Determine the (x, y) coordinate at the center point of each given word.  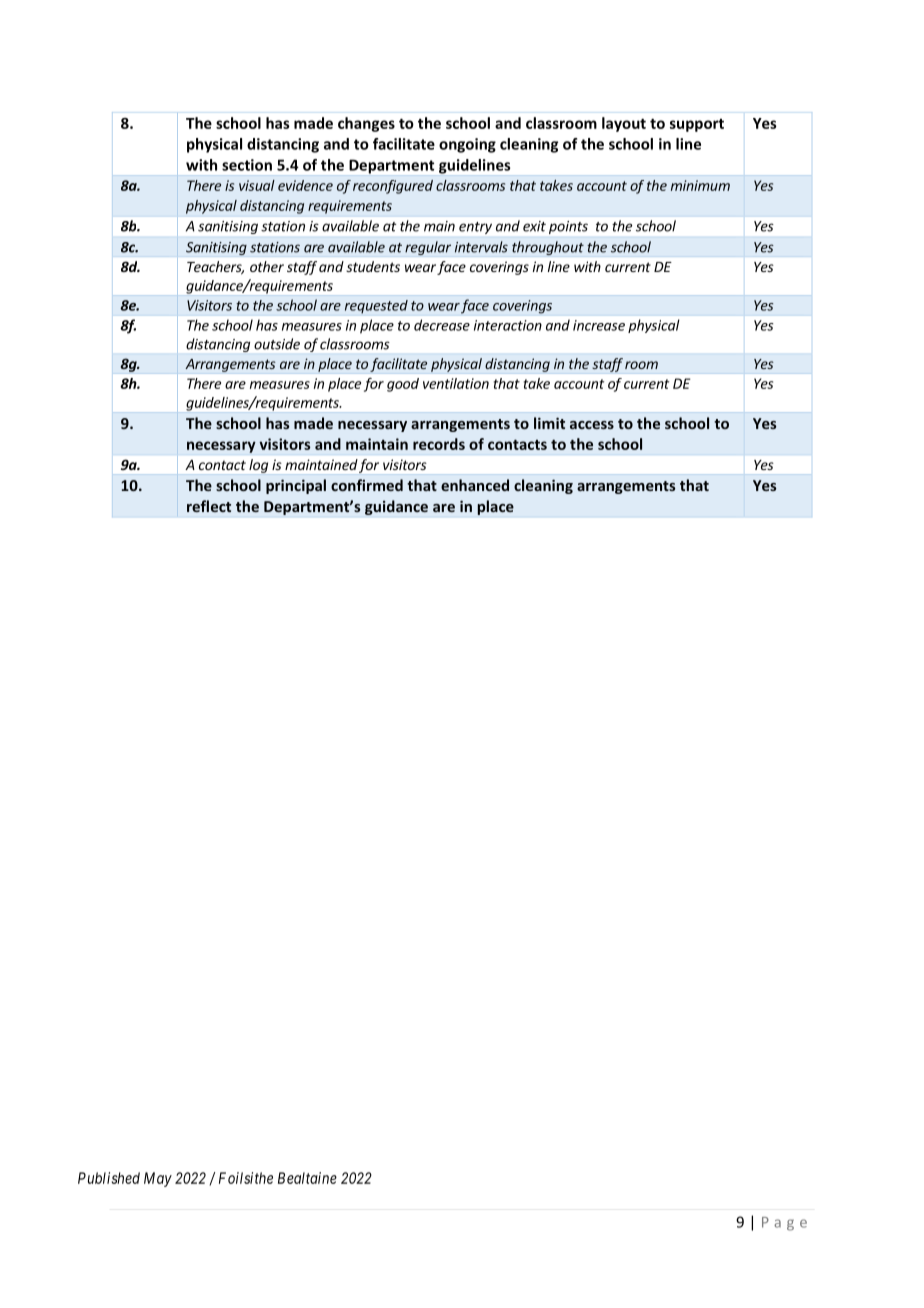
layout (624, 124)
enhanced (475, 485)
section (247, 165)
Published (109, 1178)
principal (296, 486)
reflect (209, 506)
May (158, 1179)
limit (549, 423)
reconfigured (393, 187)
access (592, 425)
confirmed (367, 485)
